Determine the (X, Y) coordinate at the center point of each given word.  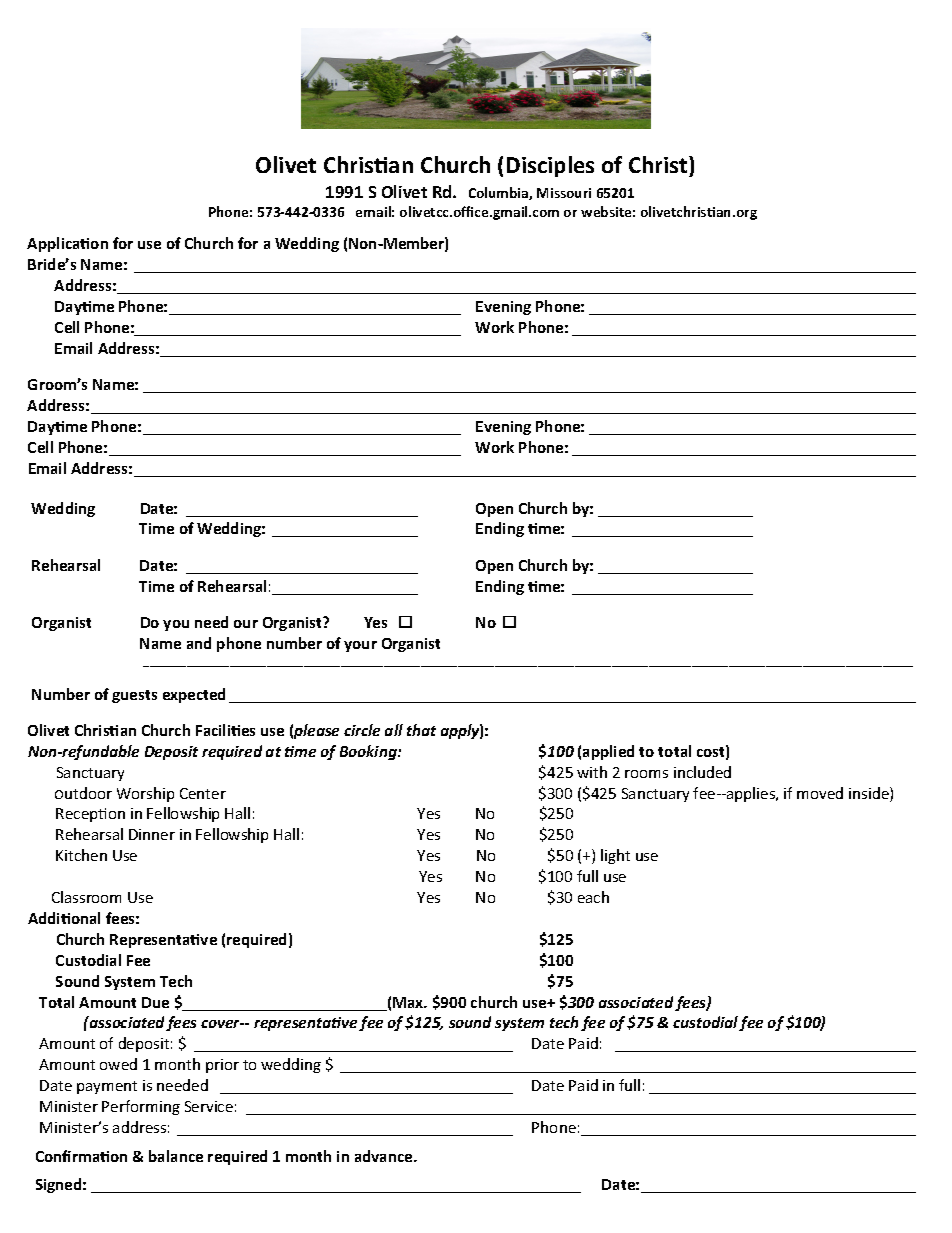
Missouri (564, 193)
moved (820, 793)
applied (608, 752)
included (702, 772)
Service (209, 1106)
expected (194, 695)
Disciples (550, 166)
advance (385, 1156)
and (199, 643)
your (360, 646)
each (593, 897)
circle (362, 730)
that (421, 730)
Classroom (86, 897)
